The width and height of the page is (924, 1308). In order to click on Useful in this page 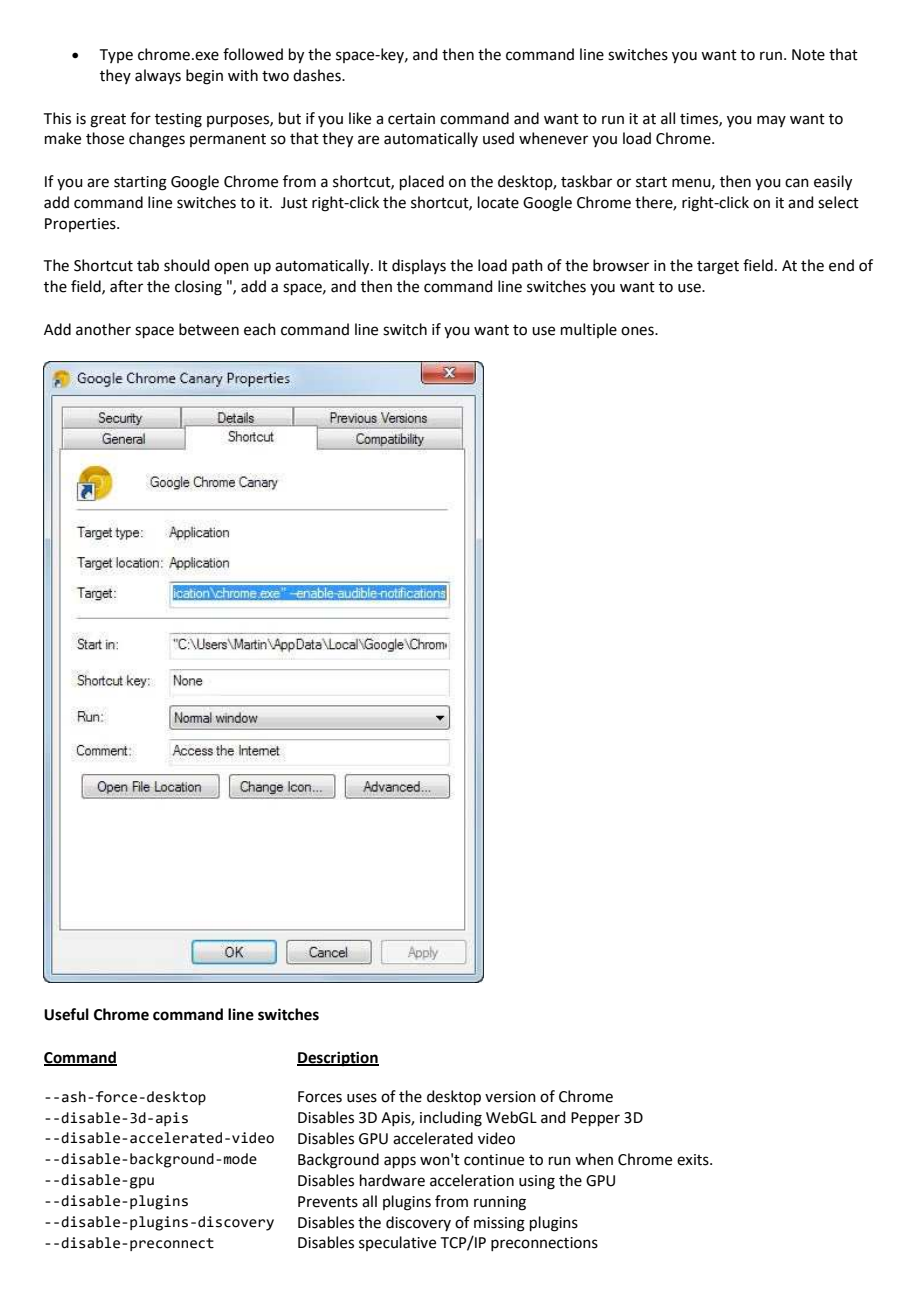, I will do `click(66, 1014)`.
